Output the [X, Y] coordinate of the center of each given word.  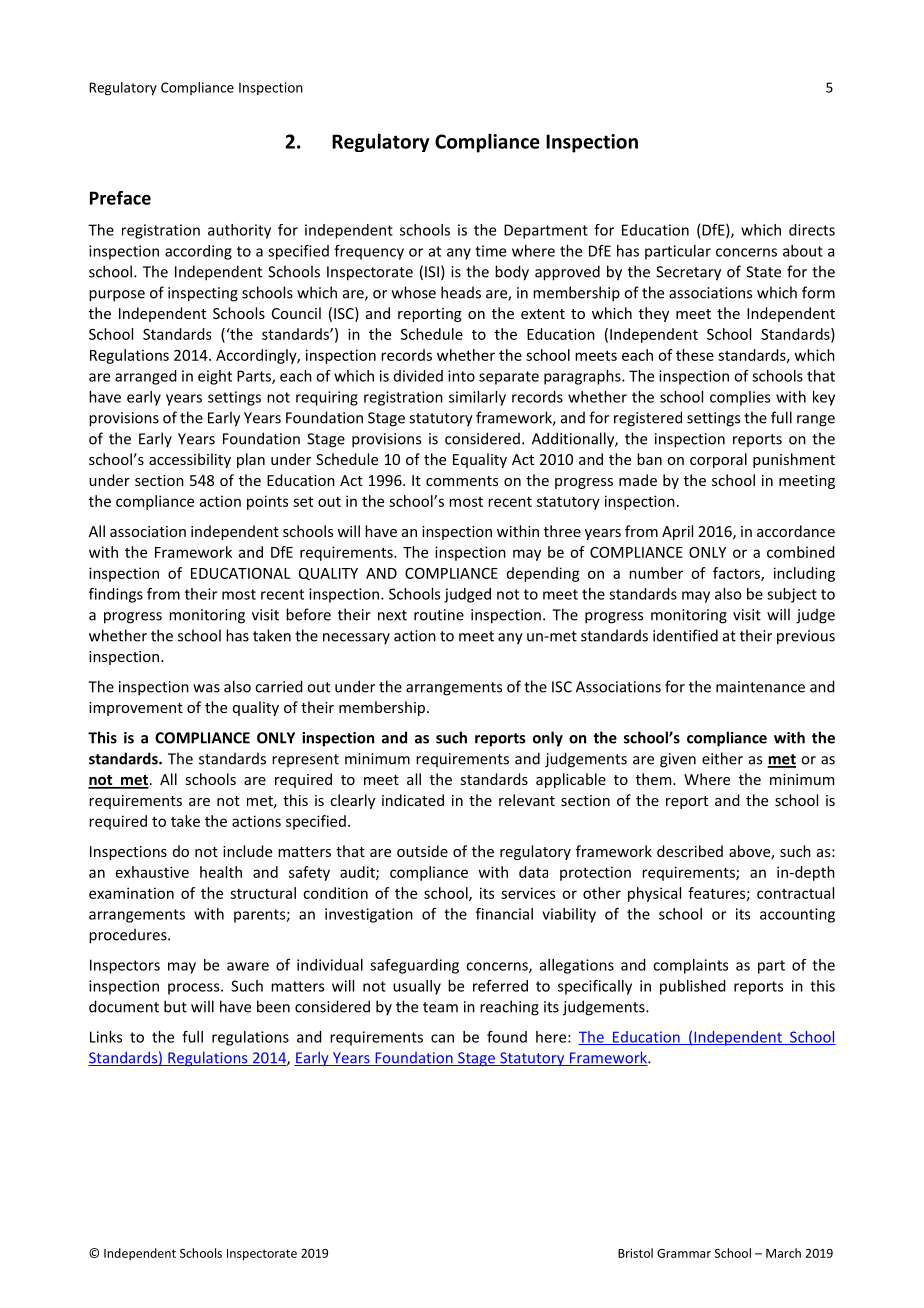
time [490, 251]
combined [801, 552]
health [221, 872]
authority [239, 231]
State [763, 272]
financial [504, 914]
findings [116, 595]
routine [439, 615]
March [783, 1253]
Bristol [635, 1253]
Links [106, 1037]
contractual [795, 893]
